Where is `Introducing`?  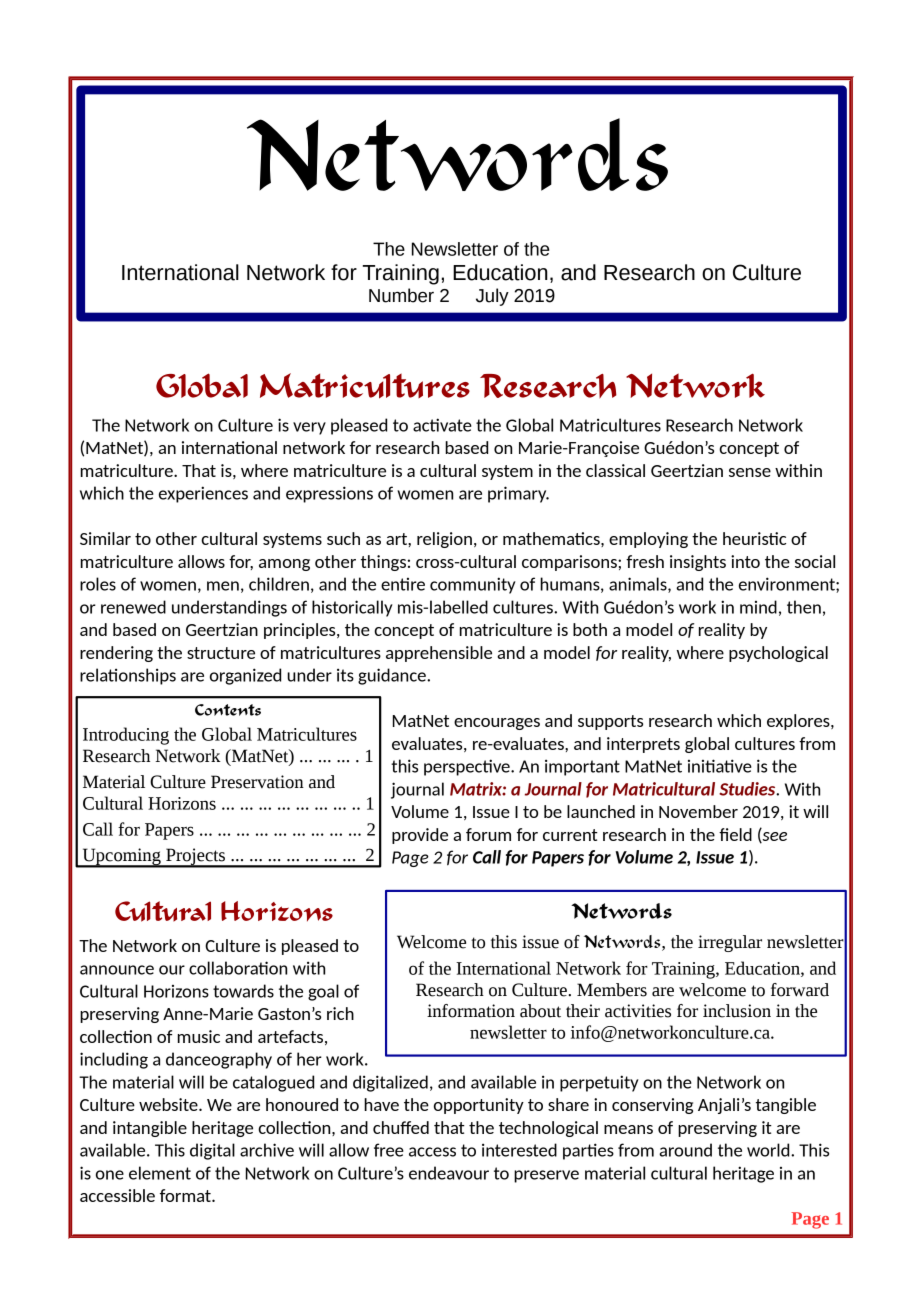
Introducing is located at coordinates (126, 736).
